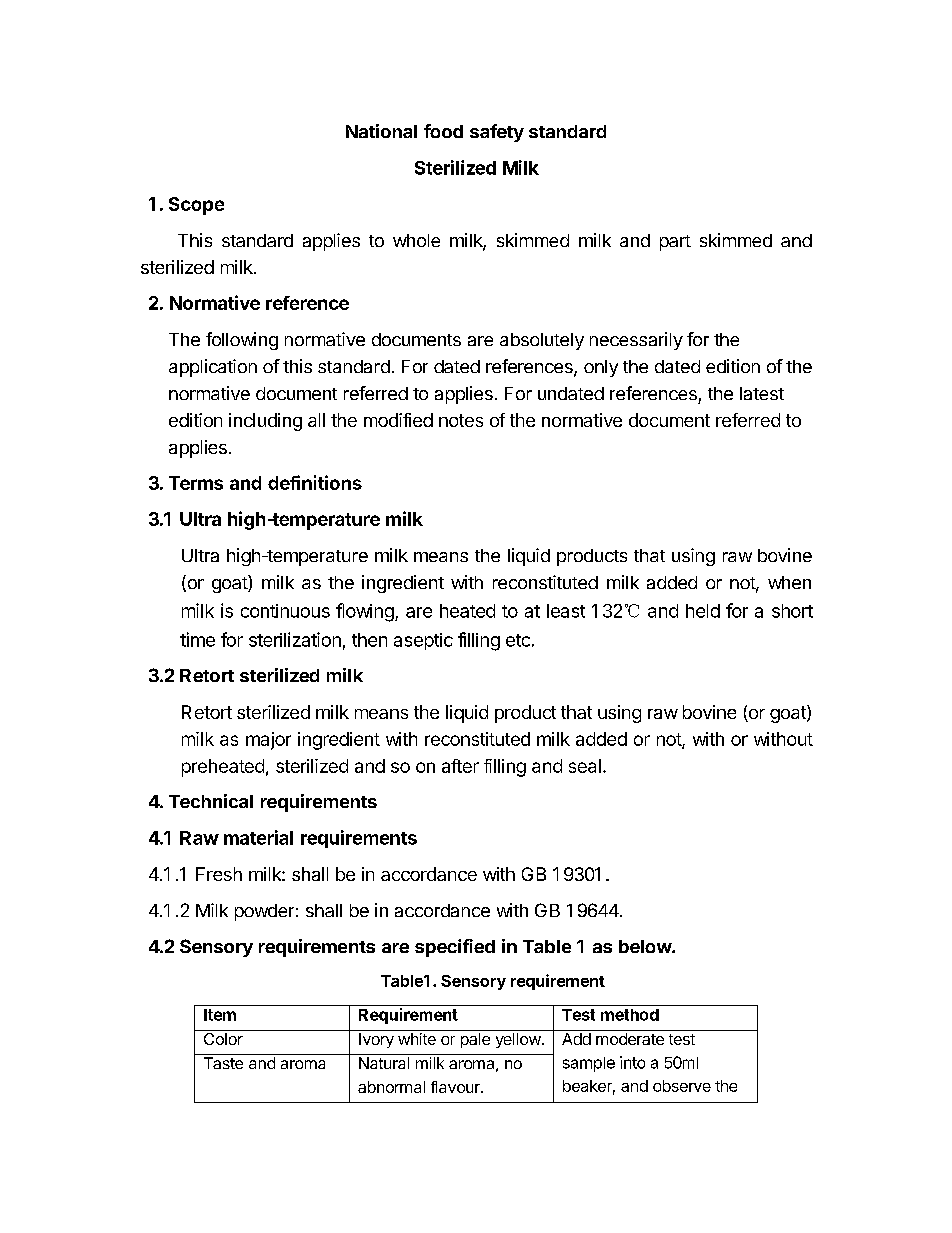 This document has width=952, height=1233. Describe the element at coordinates (497, 133) in the document. I see `safety` at that location.
